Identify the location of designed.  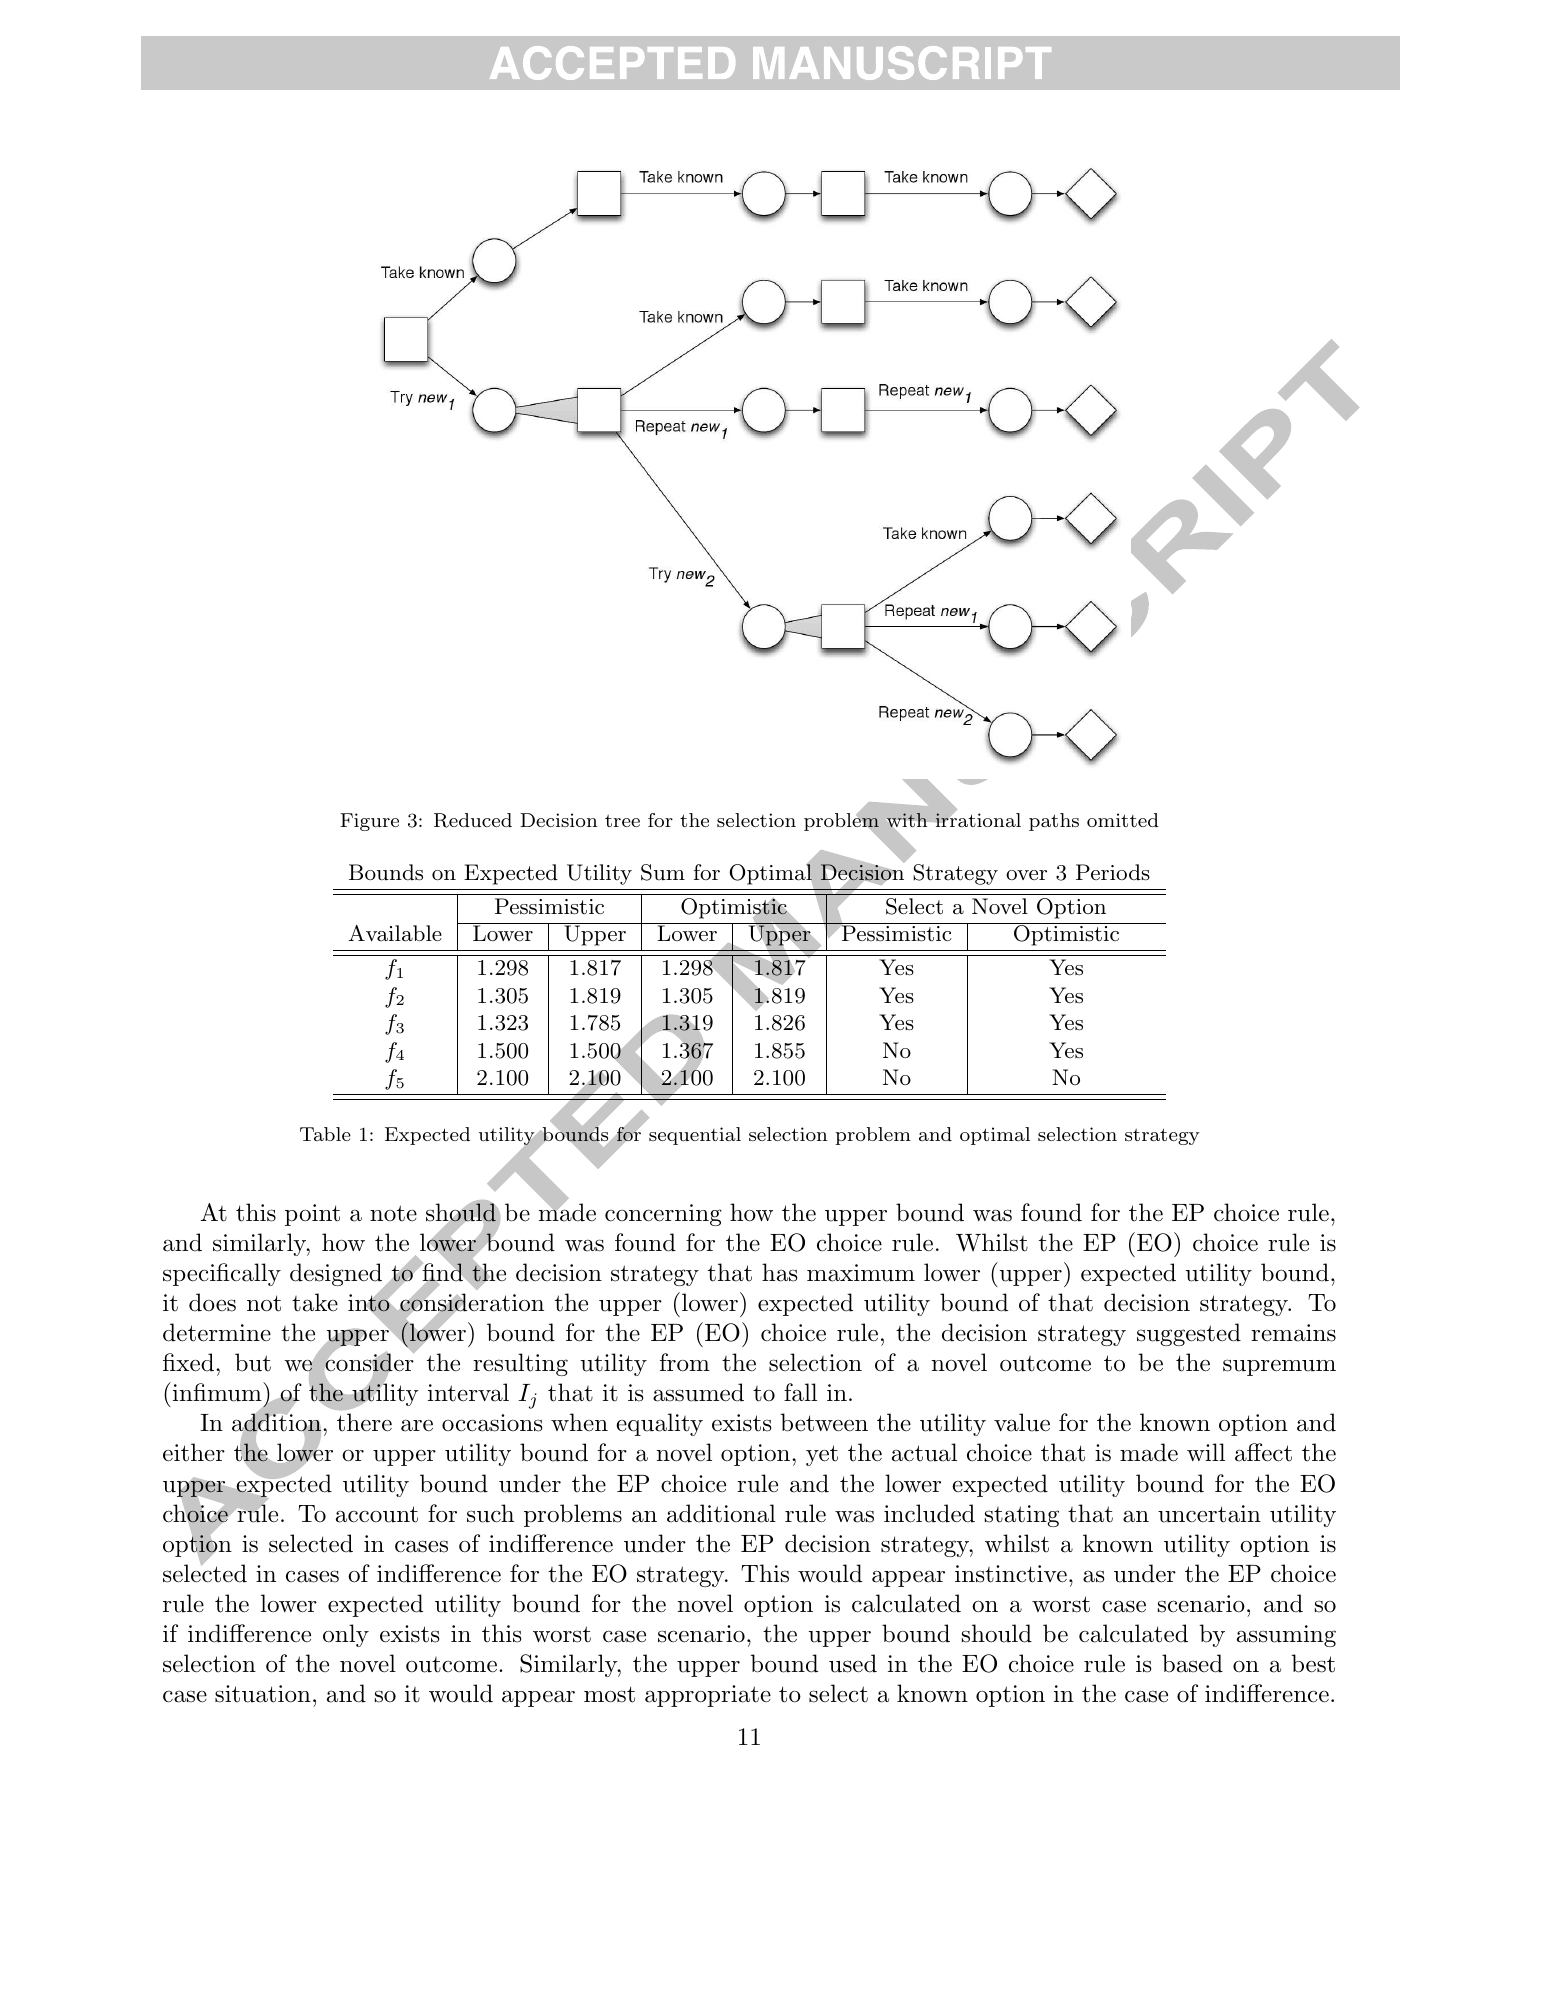
(337, 1276).
